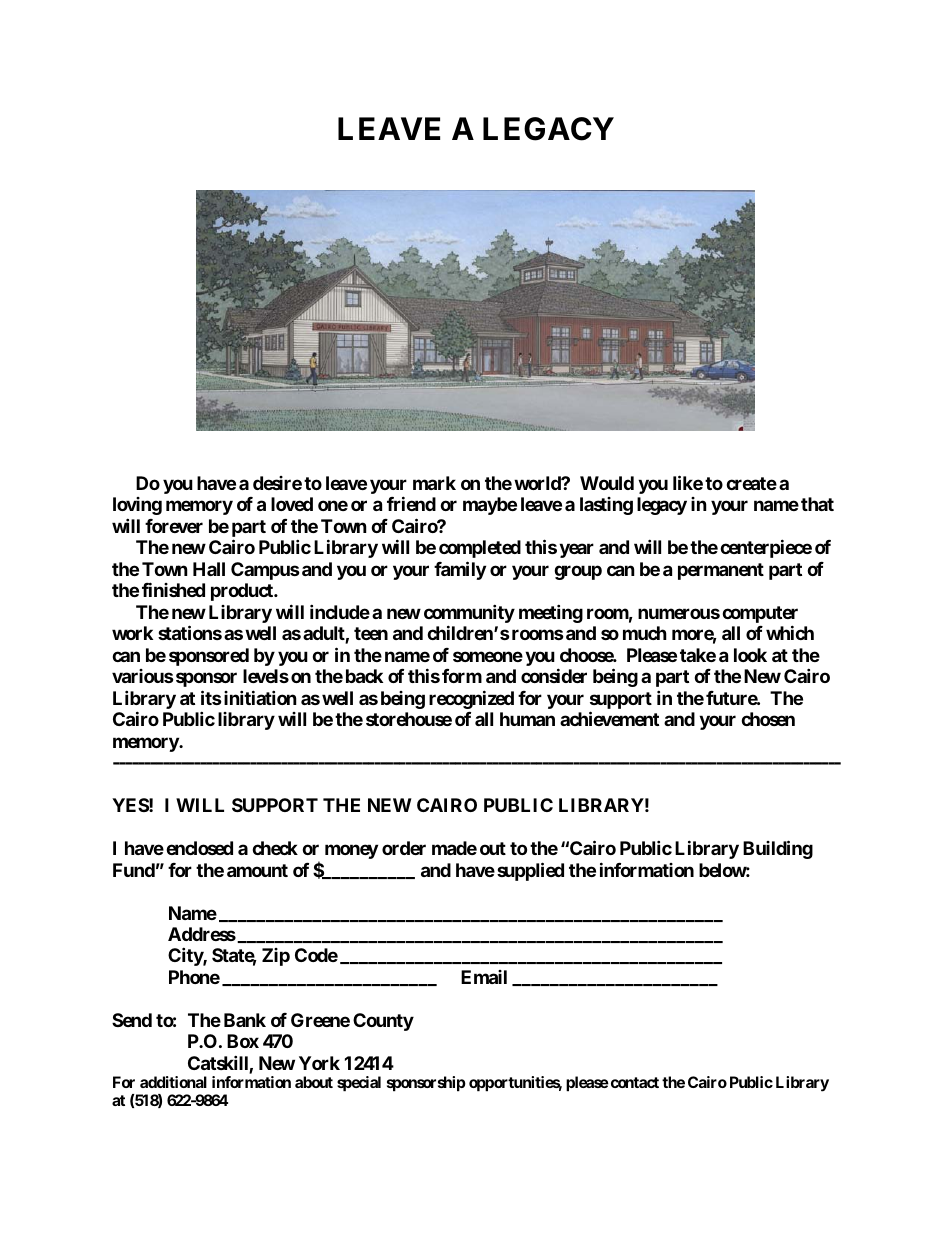  What do you see at coordinates (469, 615) in the page?
I see `community` at bounding box center [469, 615].
